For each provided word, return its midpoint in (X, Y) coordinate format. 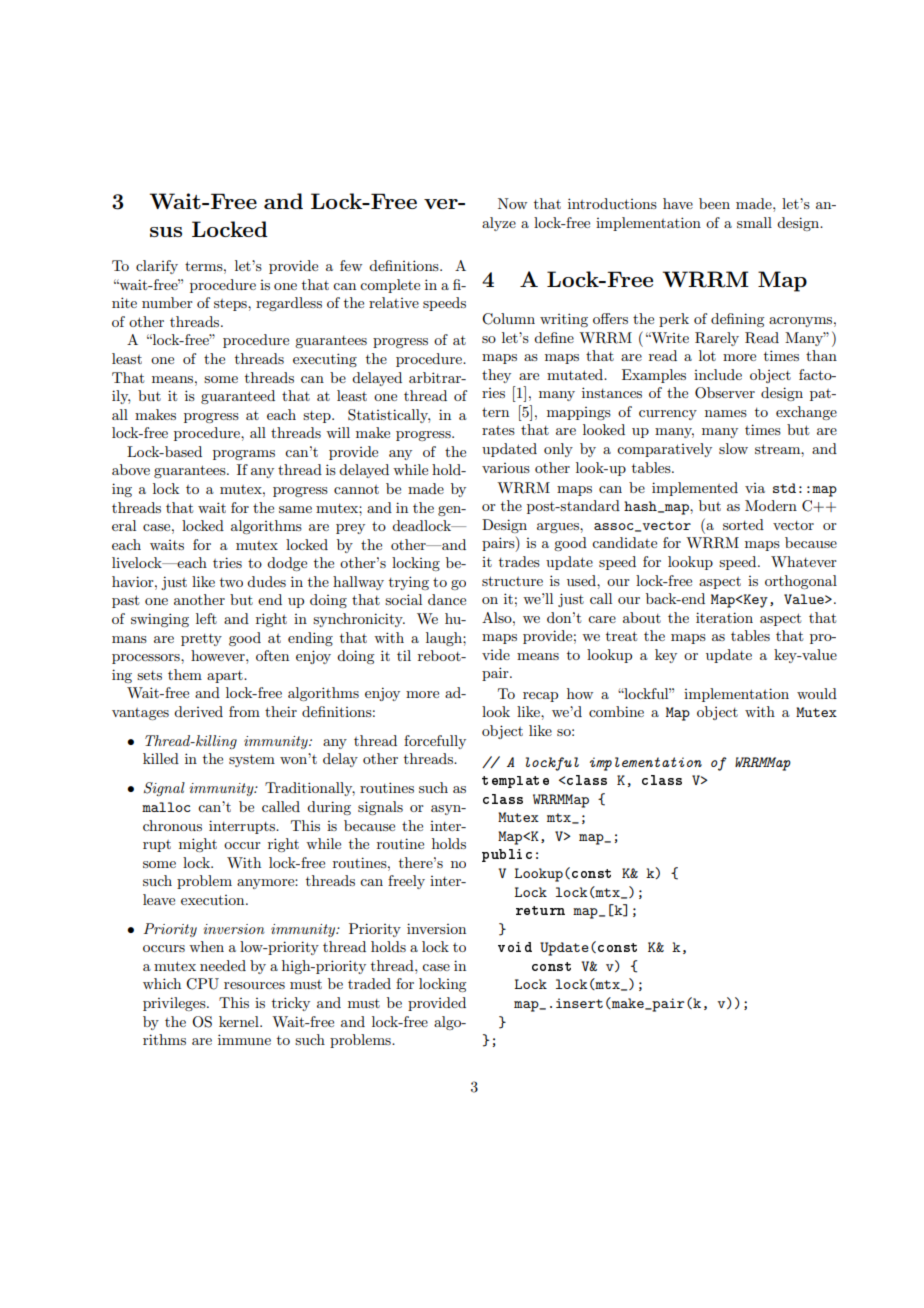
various (506, 468)
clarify (157, 267)
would (817, 693)
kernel (240, 1021)
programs (244, 455)
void (515, 947)
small (754, 222)
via (755, 488)
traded (369, 983)
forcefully (435, 742)
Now (512, 203)
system (252, 761)
